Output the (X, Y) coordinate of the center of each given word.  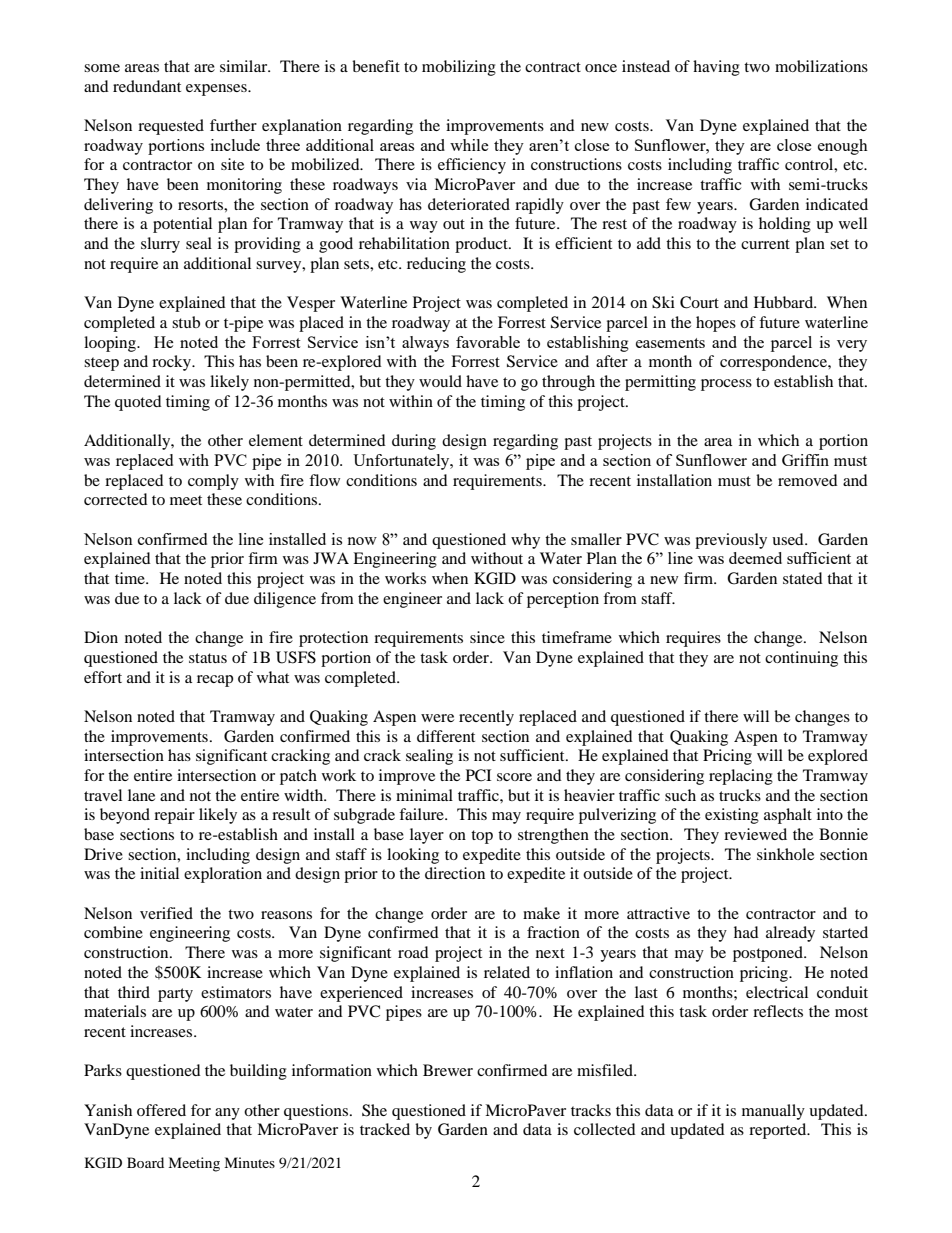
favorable (488, 342)
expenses (217, 90)
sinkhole (785, 854)
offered (161, 1110)
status (208, 658)
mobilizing (459, 68)
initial (159, 873)
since (487, 637)
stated (803, 578)
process (726, 385)
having (716, 68)
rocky (173, 363)
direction (455, 873)
